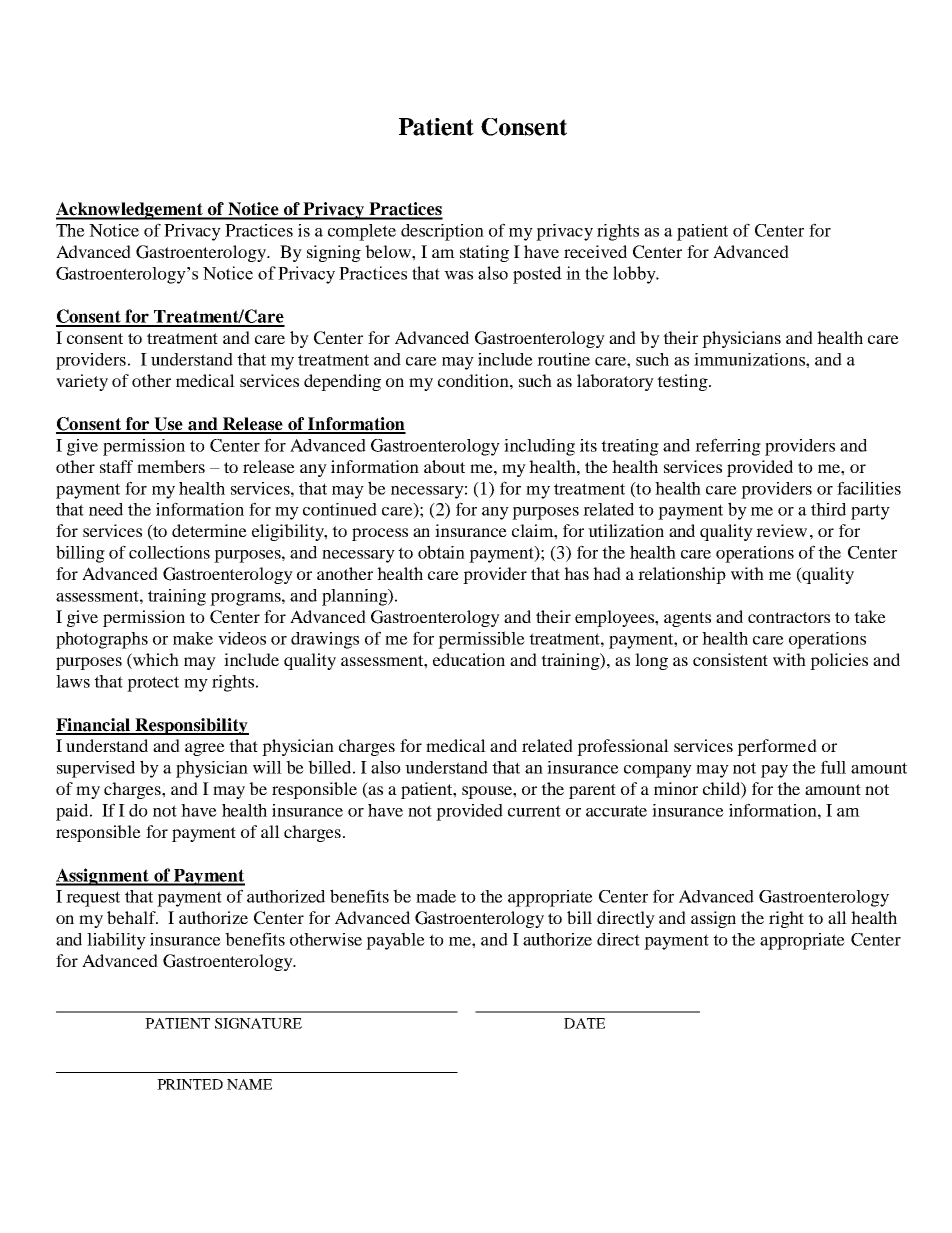 The image size is (952, 1233). Describe the element at coordinates (730, 659) in the screenshot. I see `consistent` at that location.
